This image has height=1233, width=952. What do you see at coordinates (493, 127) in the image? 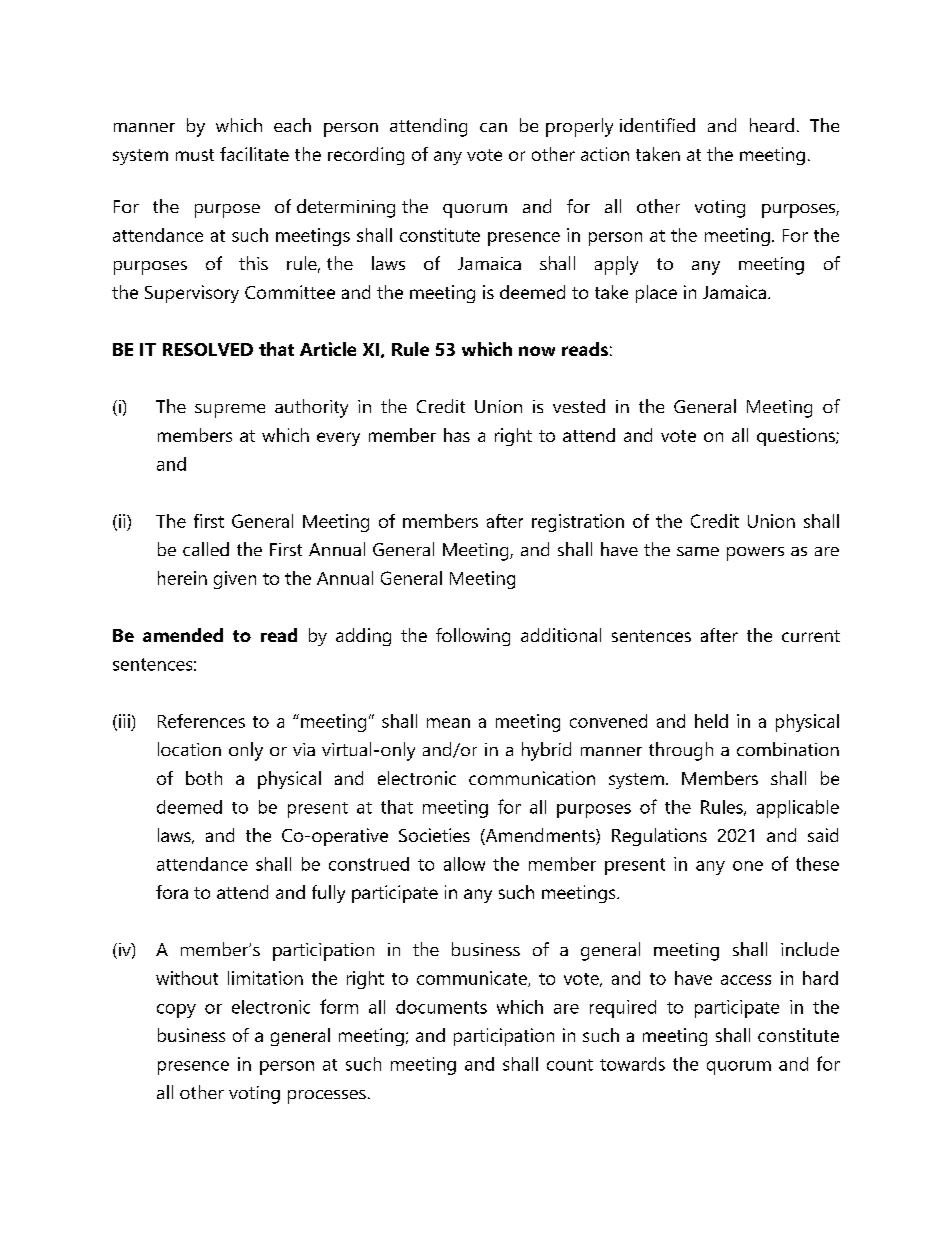
I see `can` at bounding box center [493, 127].
